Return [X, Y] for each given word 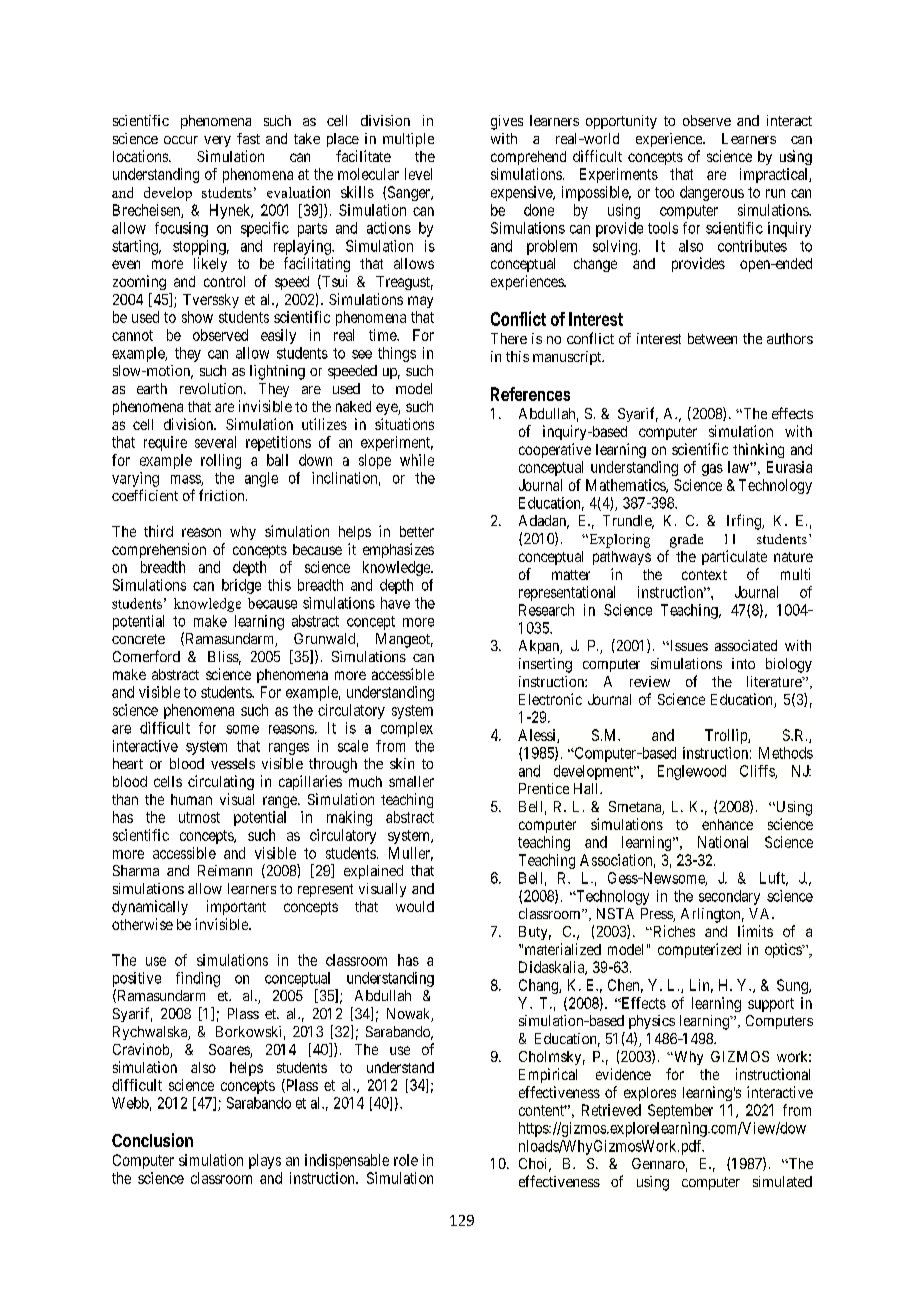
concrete [138, 639]
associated [746, 645]
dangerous [712, 193]
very [217, 141]
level [418, 174]
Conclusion [152, 1140]
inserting [545, 665]
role [406, 1160]
